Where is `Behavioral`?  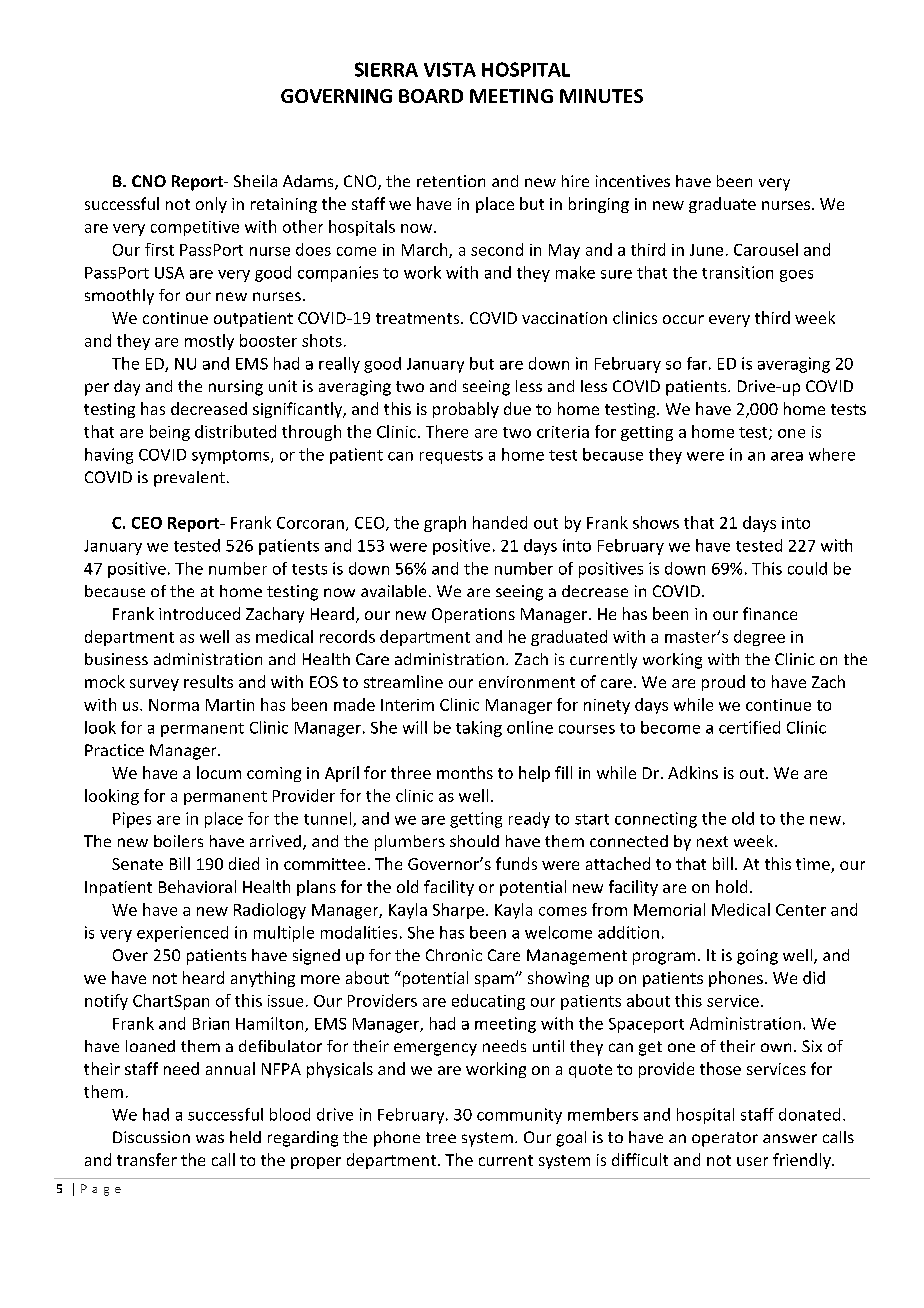 Behavioral is located at coordinates (197, 886).
